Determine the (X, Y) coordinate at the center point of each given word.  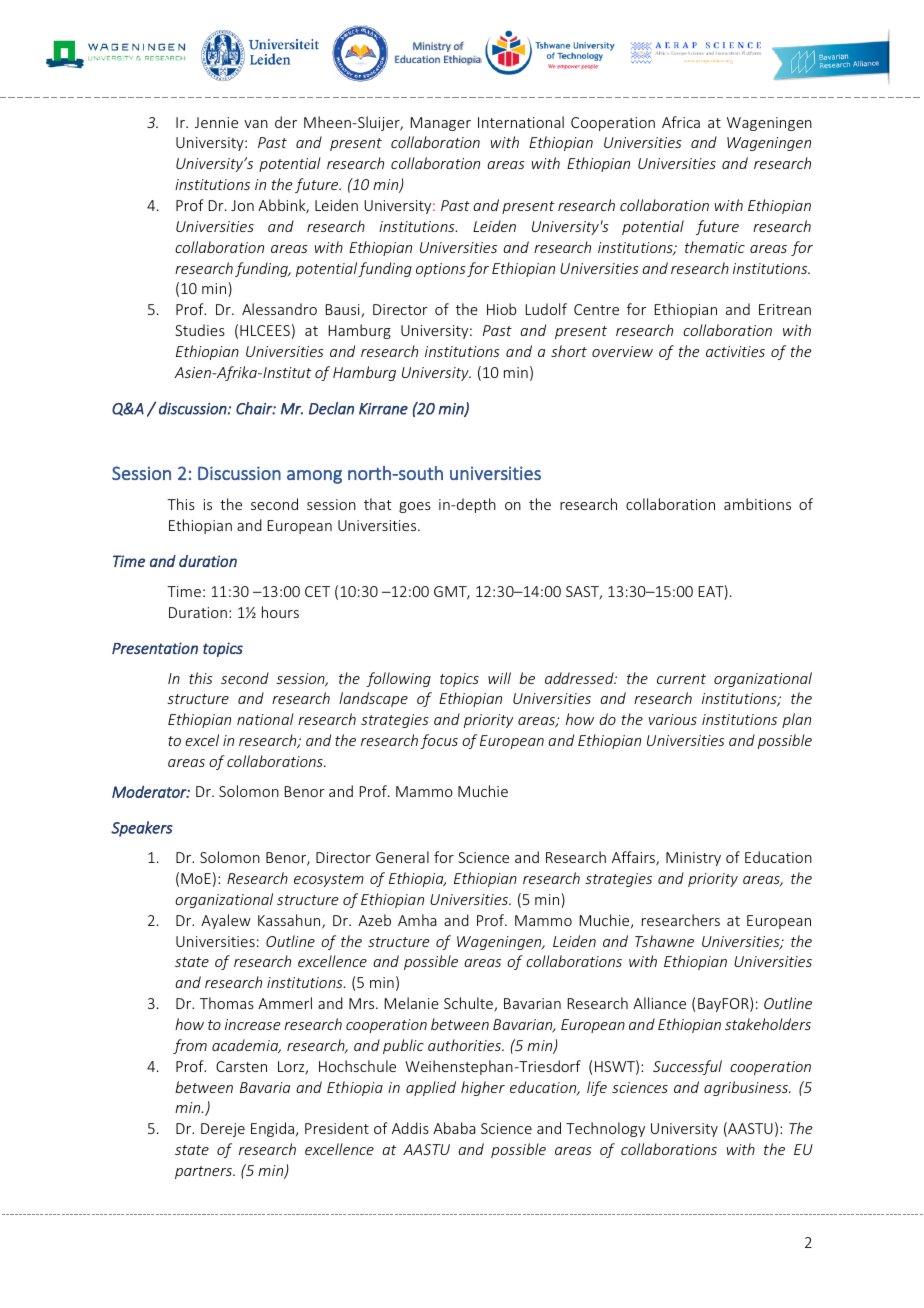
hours (280, 612)
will (499, 678)
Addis (410, 1128)
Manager (441, 124)
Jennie (216, 122)
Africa (681, 122)
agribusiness (747, 1088)
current (681, 679)
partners (204, 1172)
